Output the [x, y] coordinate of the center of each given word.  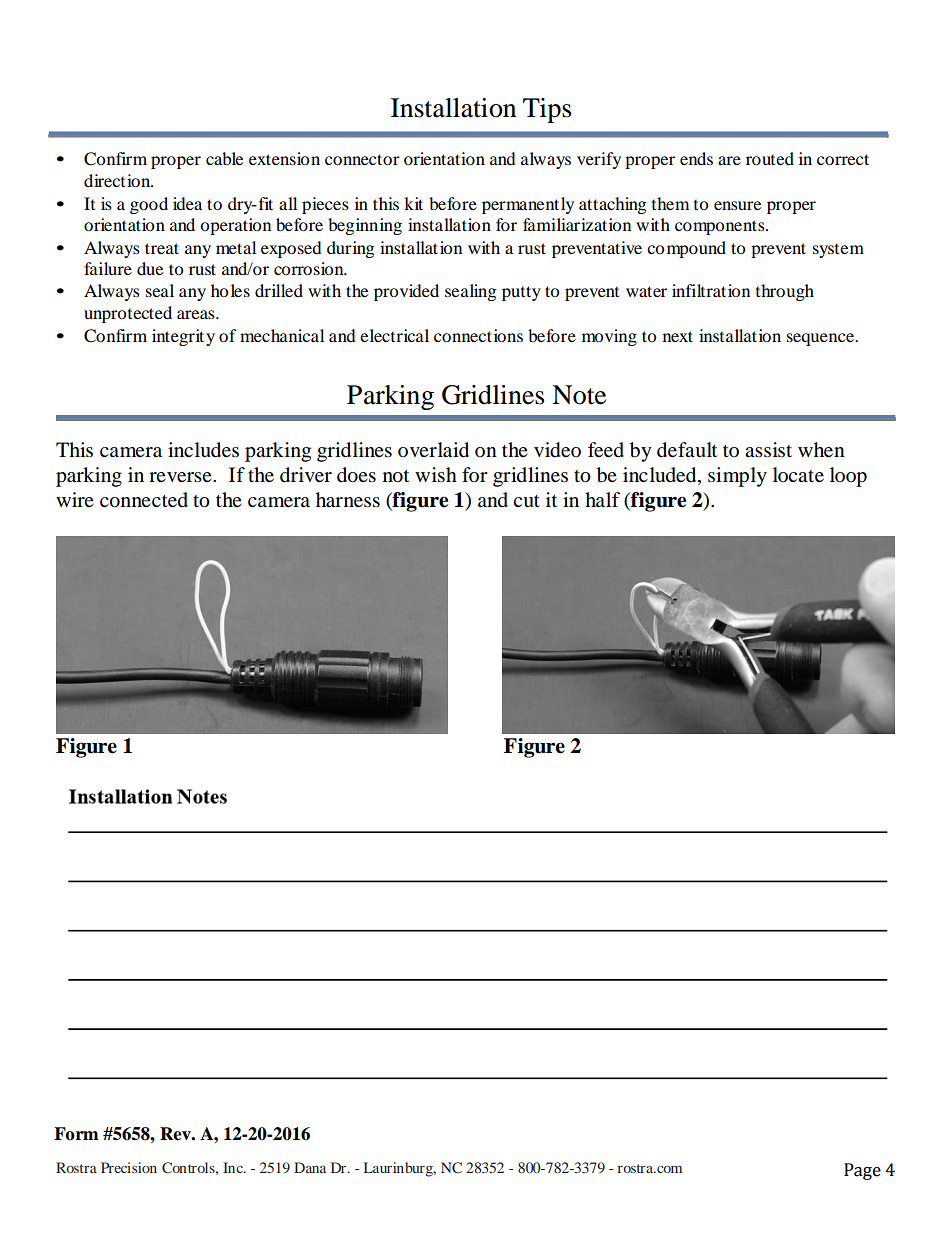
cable [224, 158]
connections [478, 335]
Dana [310, 1167]
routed [770, 158]
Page [862, 1171]
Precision [129, 1167]
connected [144, 500]
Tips [547, 110]
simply [737, 477]
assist [768, 450]
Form [76, 1134]
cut [526, 501]
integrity [183, 337]
